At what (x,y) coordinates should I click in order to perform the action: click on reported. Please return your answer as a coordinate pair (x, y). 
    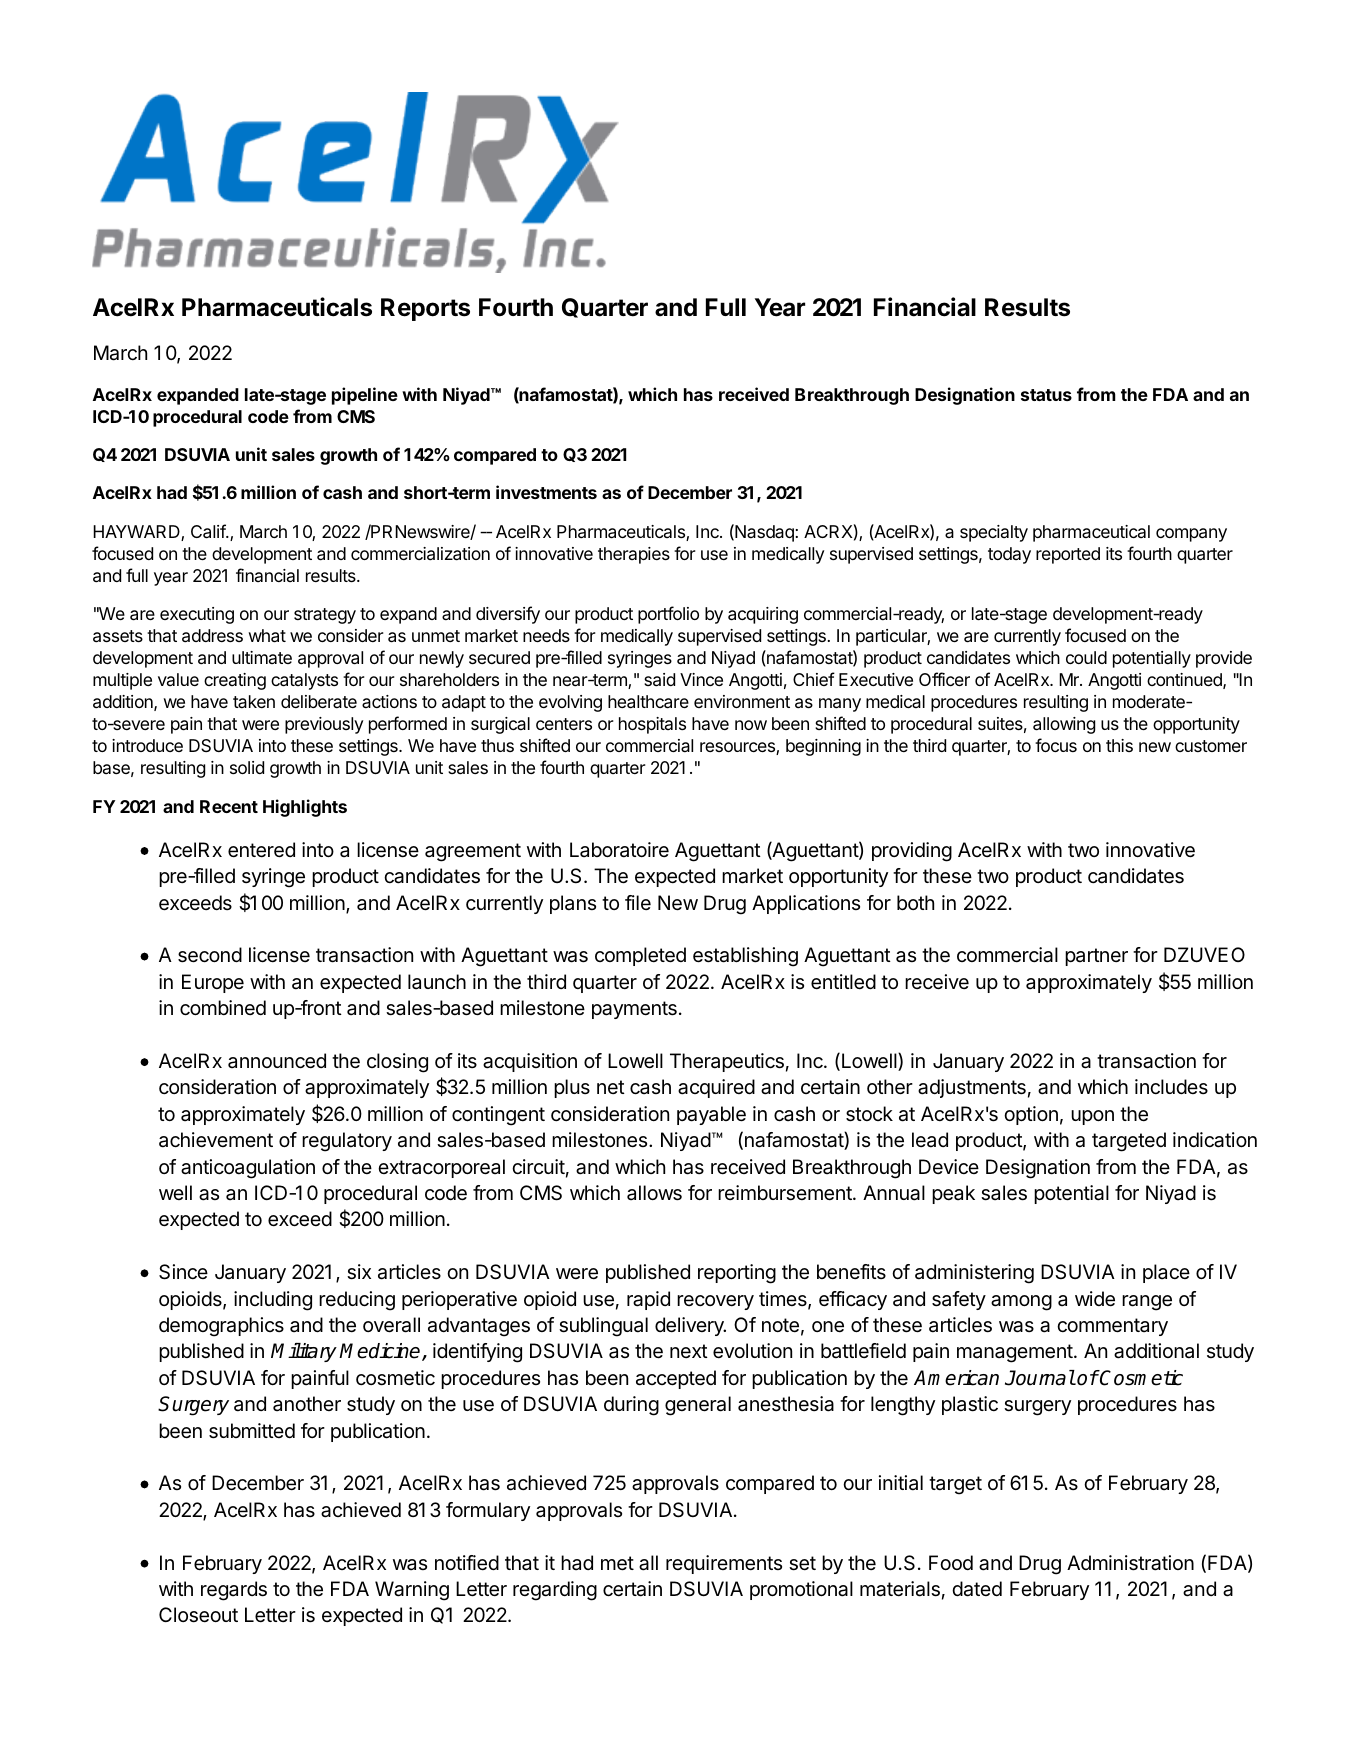
    Looking at the image, I should click on (1068, 555).
